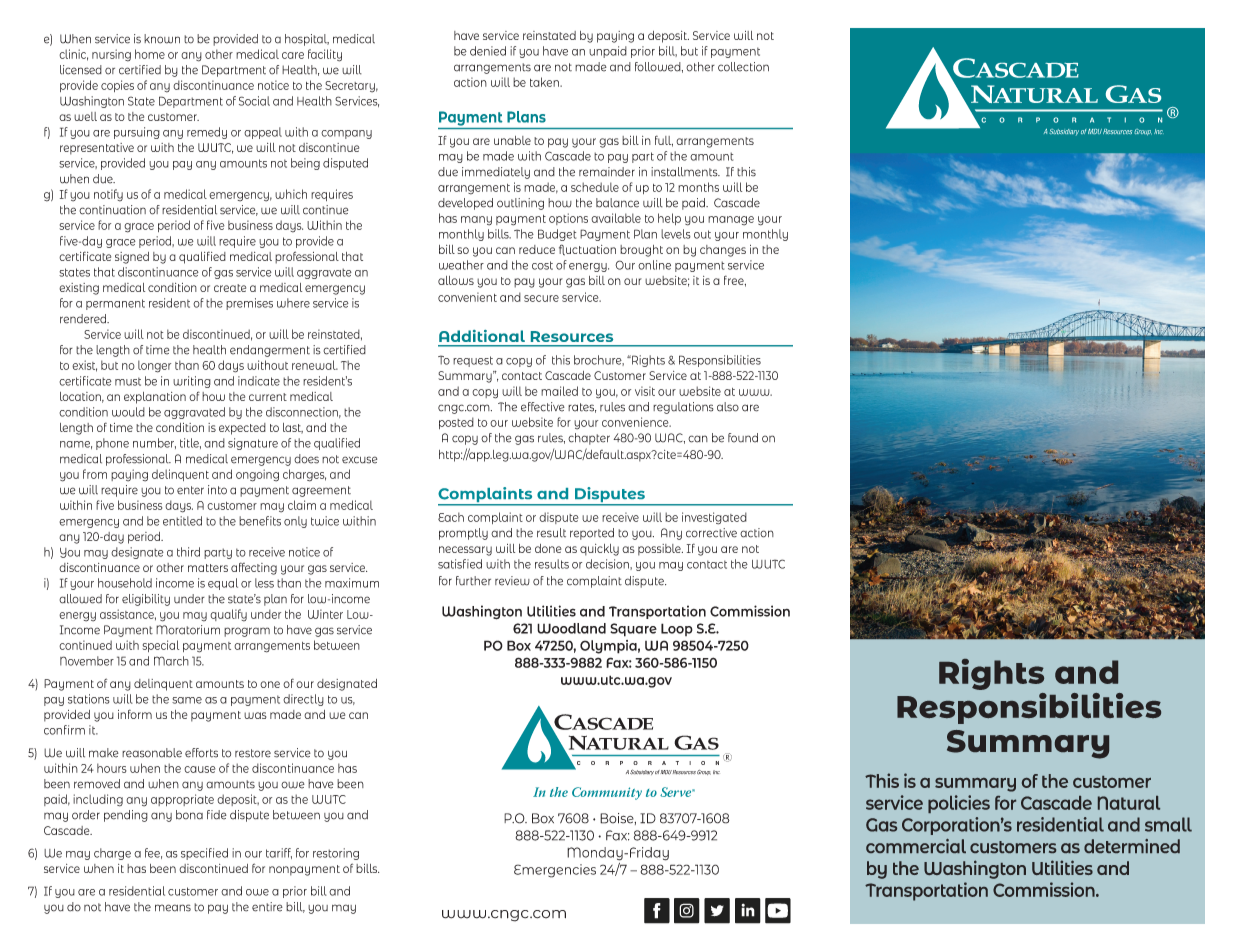  Describe the element at coordinates (230, 288) in the screenshot. I see `create` at that location.
